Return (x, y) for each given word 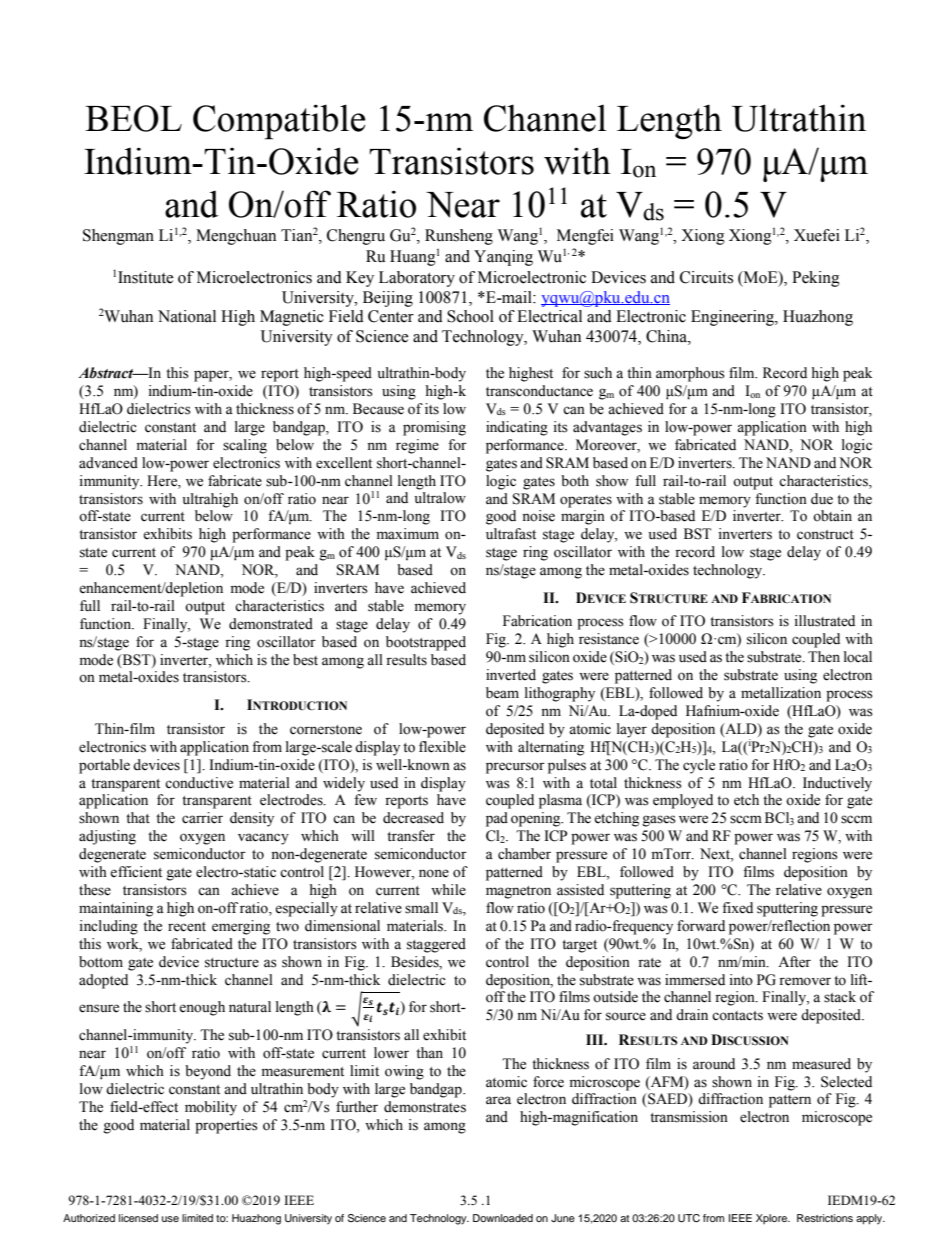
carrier (202, 818)
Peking (816, 279)
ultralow (440, 498)
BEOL (133, 118)
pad (497, 819)
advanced (108, 463)
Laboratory (417, 279)
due (822, 499)
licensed (138, 1218)
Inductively (837, 784)
